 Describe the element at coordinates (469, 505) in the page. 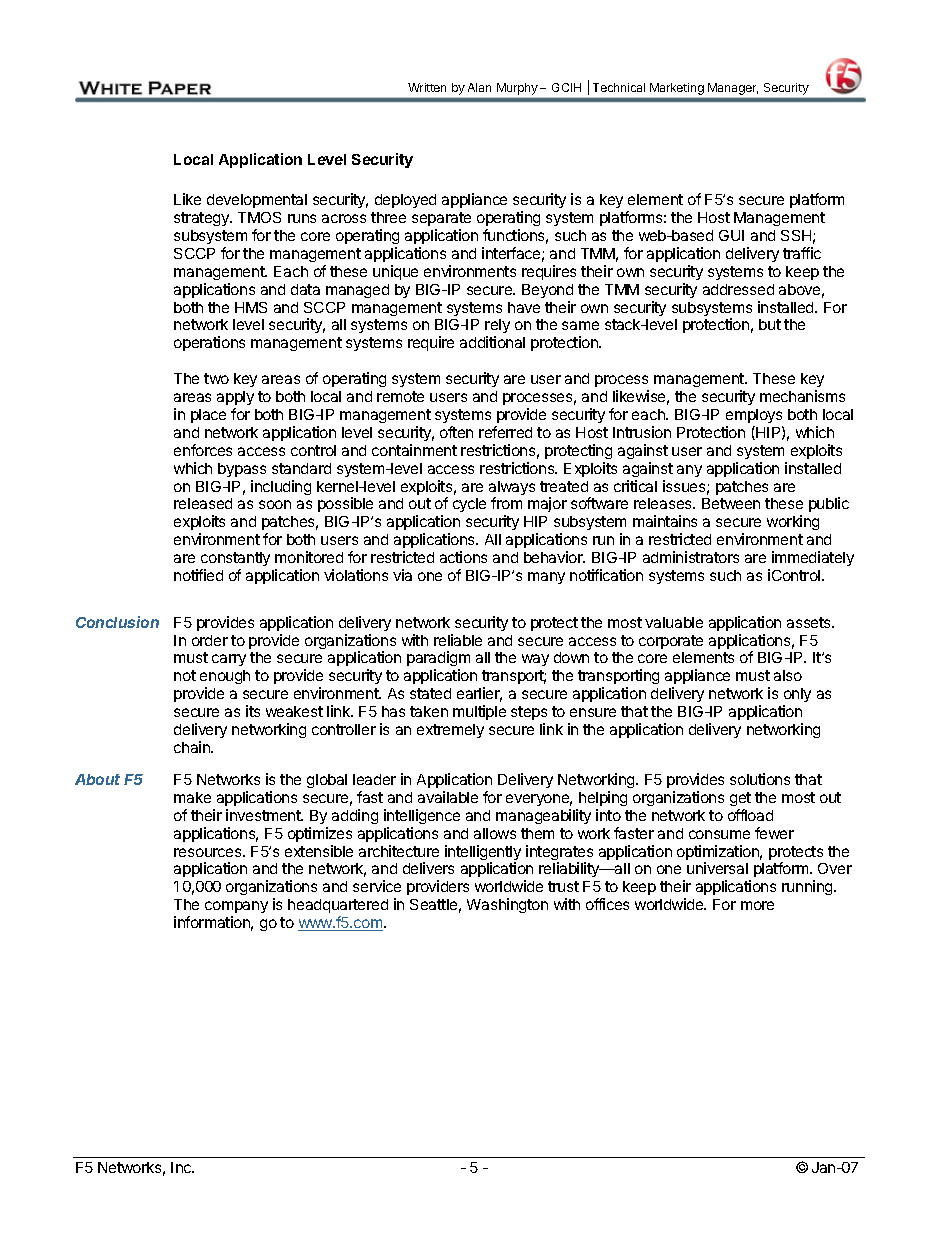

I see `cycle` at that location.
